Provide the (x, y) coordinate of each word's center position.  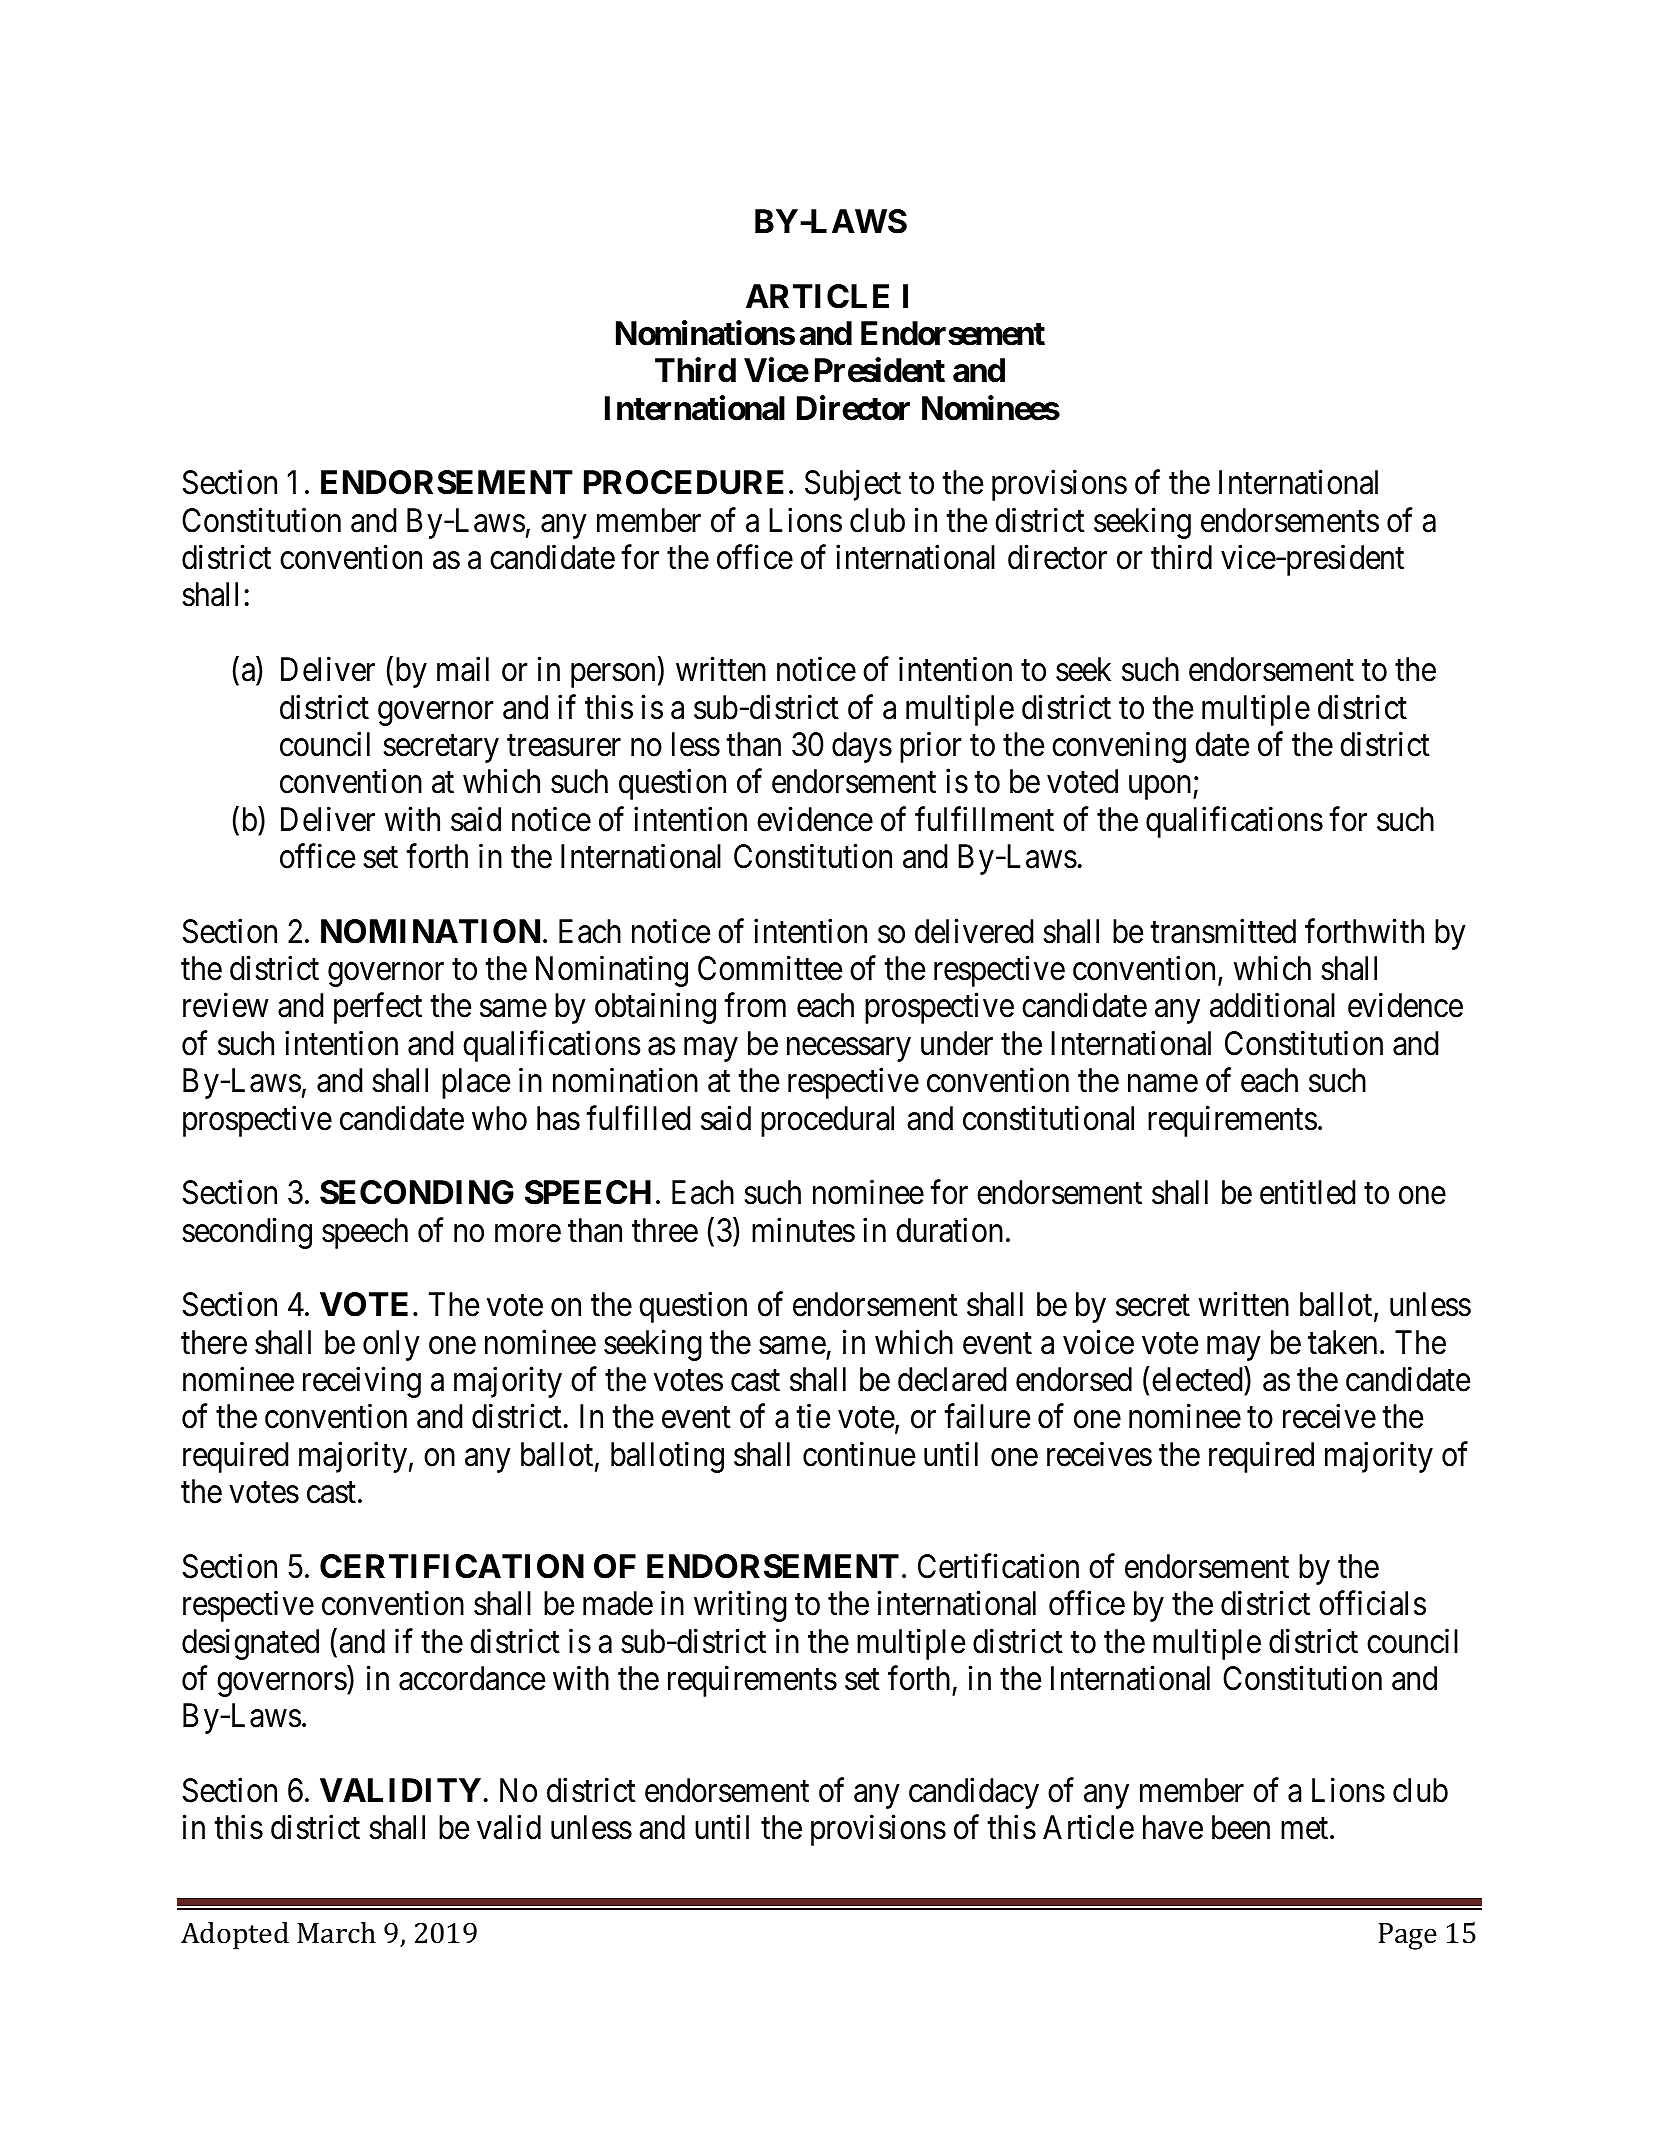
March (336, 1933)
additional (1272, 1005)
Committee (770, 968)
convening (1119, 747)
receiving (362, 1382)
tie (813, 1416)
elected (1197, 1379)
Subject (853, 485)
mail (463, 669)
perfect (378, 1008)
